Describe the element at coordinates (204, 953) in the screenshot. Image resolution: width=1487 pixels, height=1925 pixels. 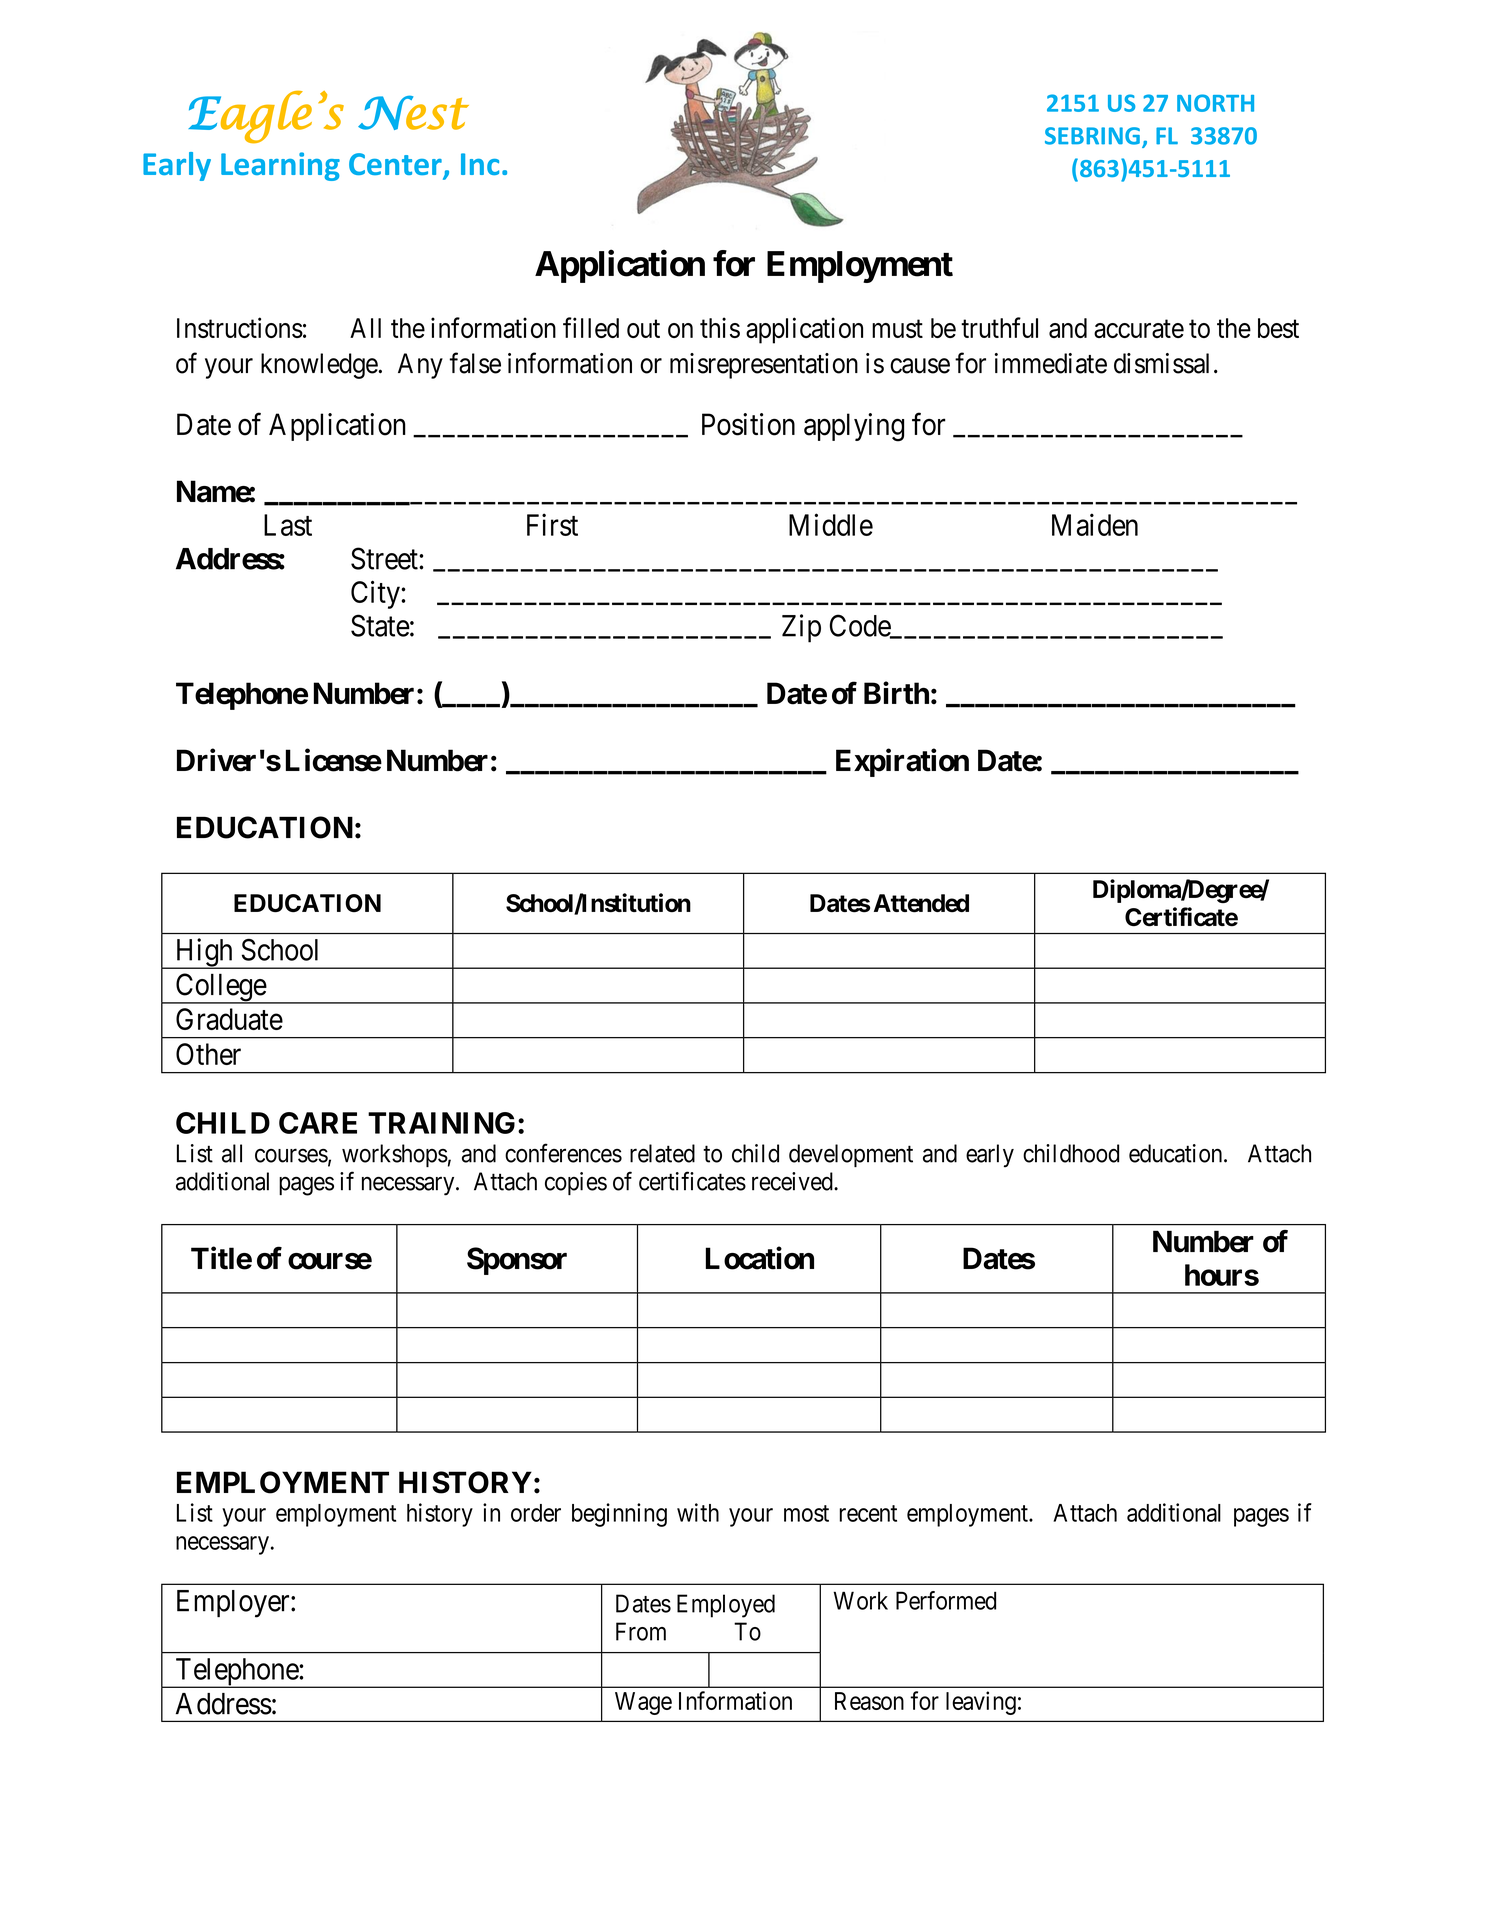
I see `High` at that location.
